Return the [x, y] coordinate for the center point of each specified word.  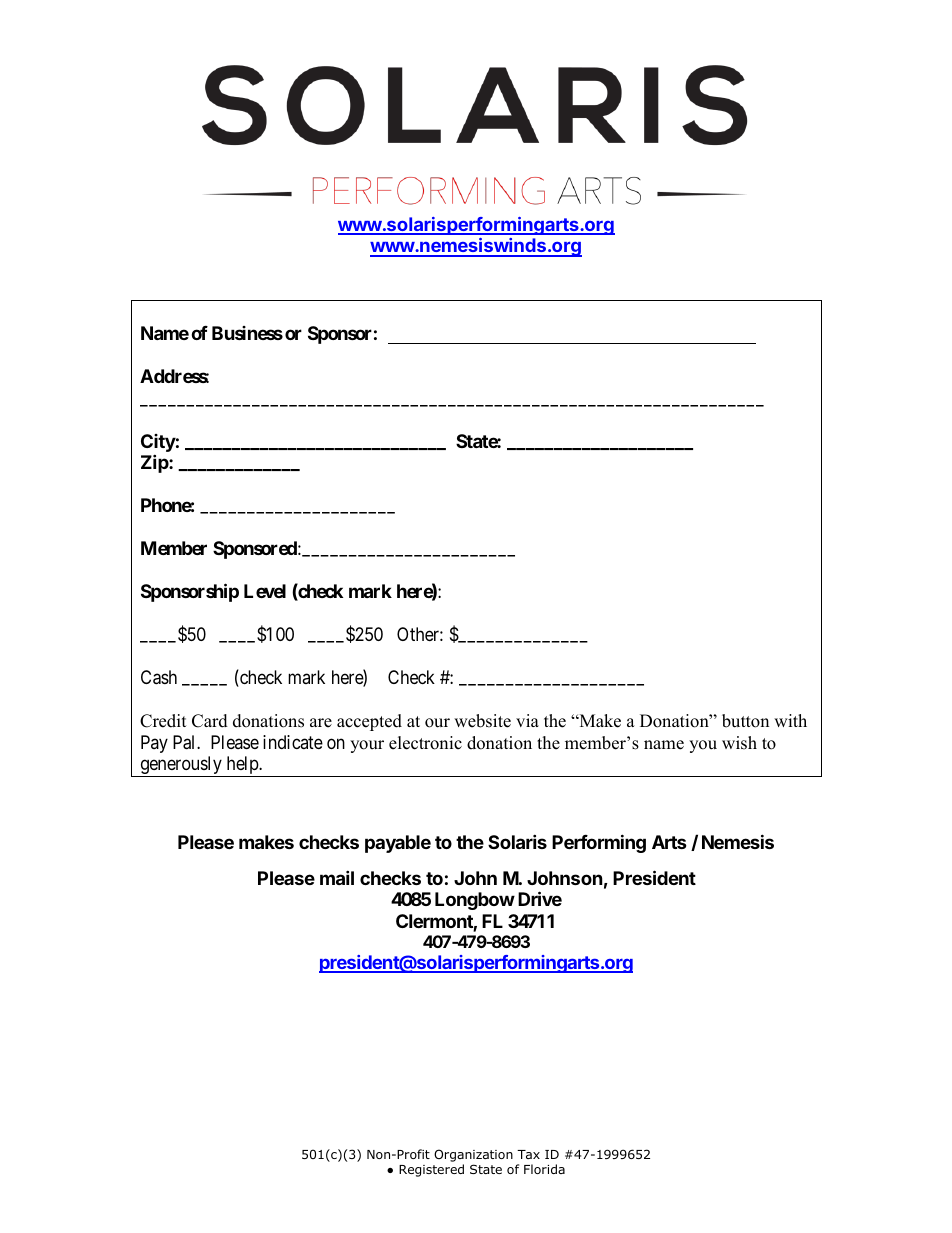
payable [398, 844]
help [242, 766]
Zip [155, 463]
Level [265, 591]
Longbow [475, 901]
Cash [159, 677]
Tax [528, 1154]
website [482, 721]
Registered [431, 1170]
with [790, 720]
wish [739, 743]
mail [337, 877]
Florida [544, 1169]
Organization [473, 1155]
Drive [540, 898]
